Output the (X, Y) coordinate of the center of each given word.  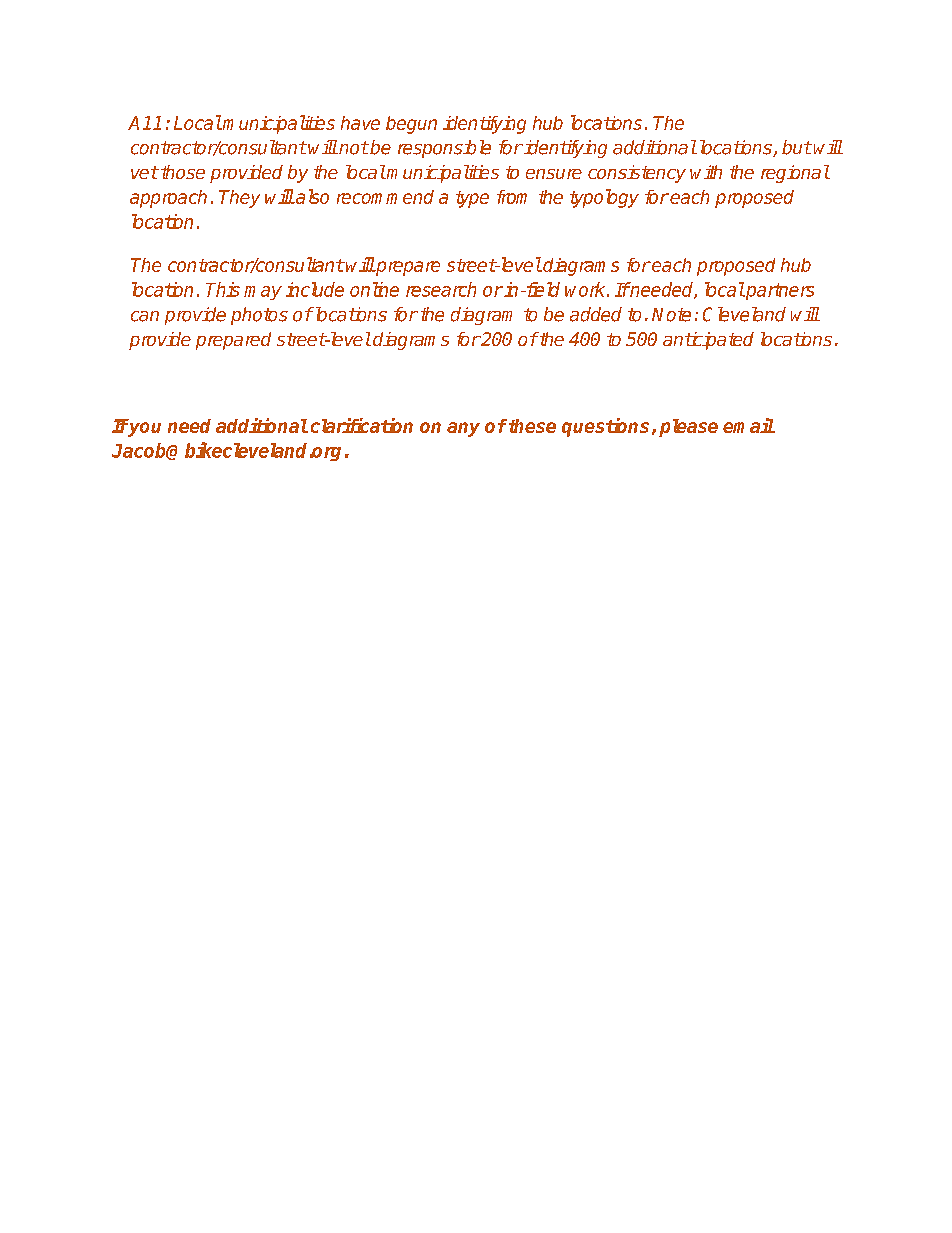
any (463, 429)
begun (411, 125)
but (797, 147)
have (360, 123)
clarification (362, 425)
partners (779, 291)
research (441, 289)
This (223, 289)
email (749, 425)
